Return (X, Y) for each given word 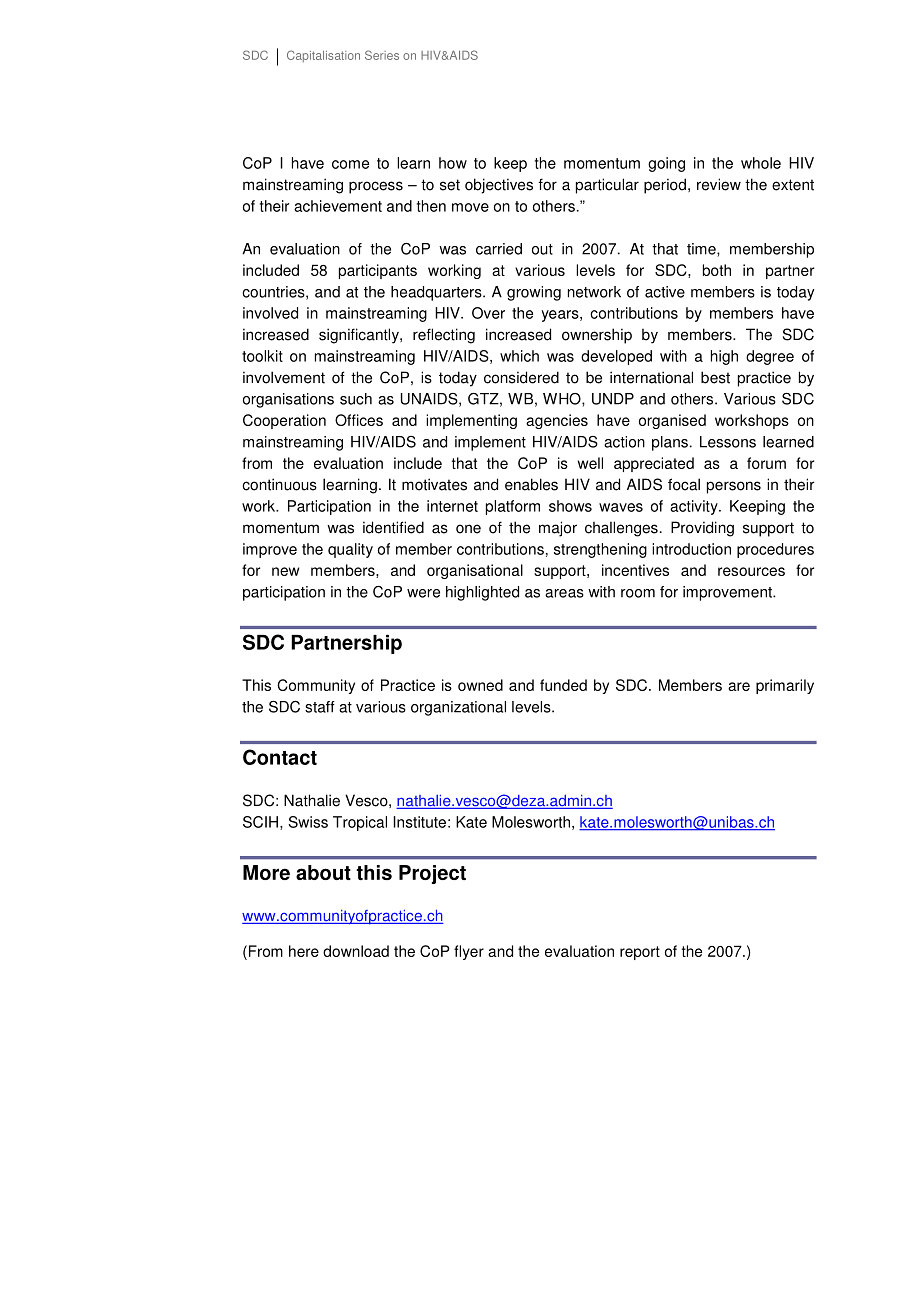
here (304, 951)
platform (513, 507)
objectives (499, 186)
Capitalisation (323, 56)
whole (761, 163)
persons (734, 487)
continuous (279, 484)
